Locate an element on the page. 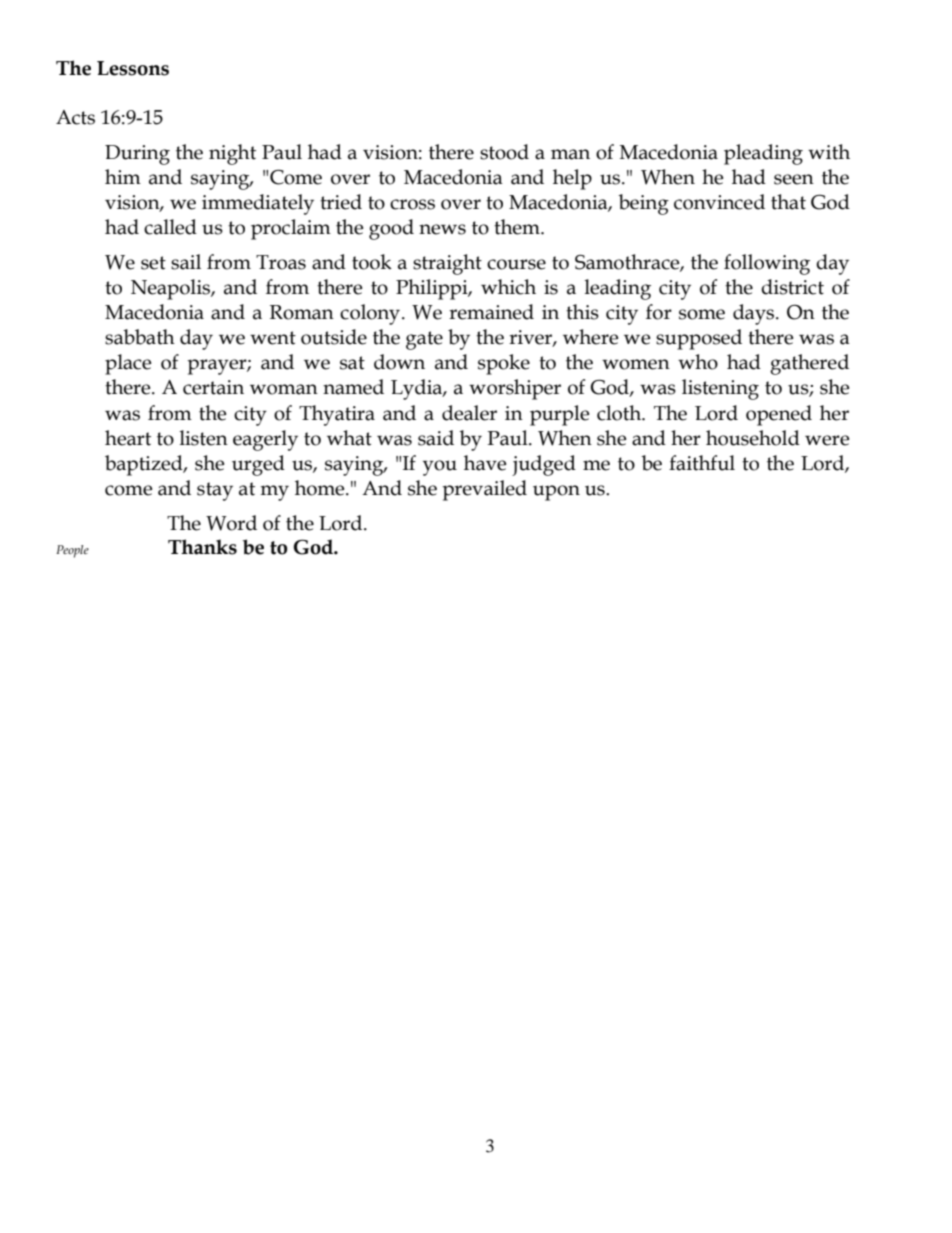 This image has height=1233, width=952. dealer is located at coordinates (469, 413).
